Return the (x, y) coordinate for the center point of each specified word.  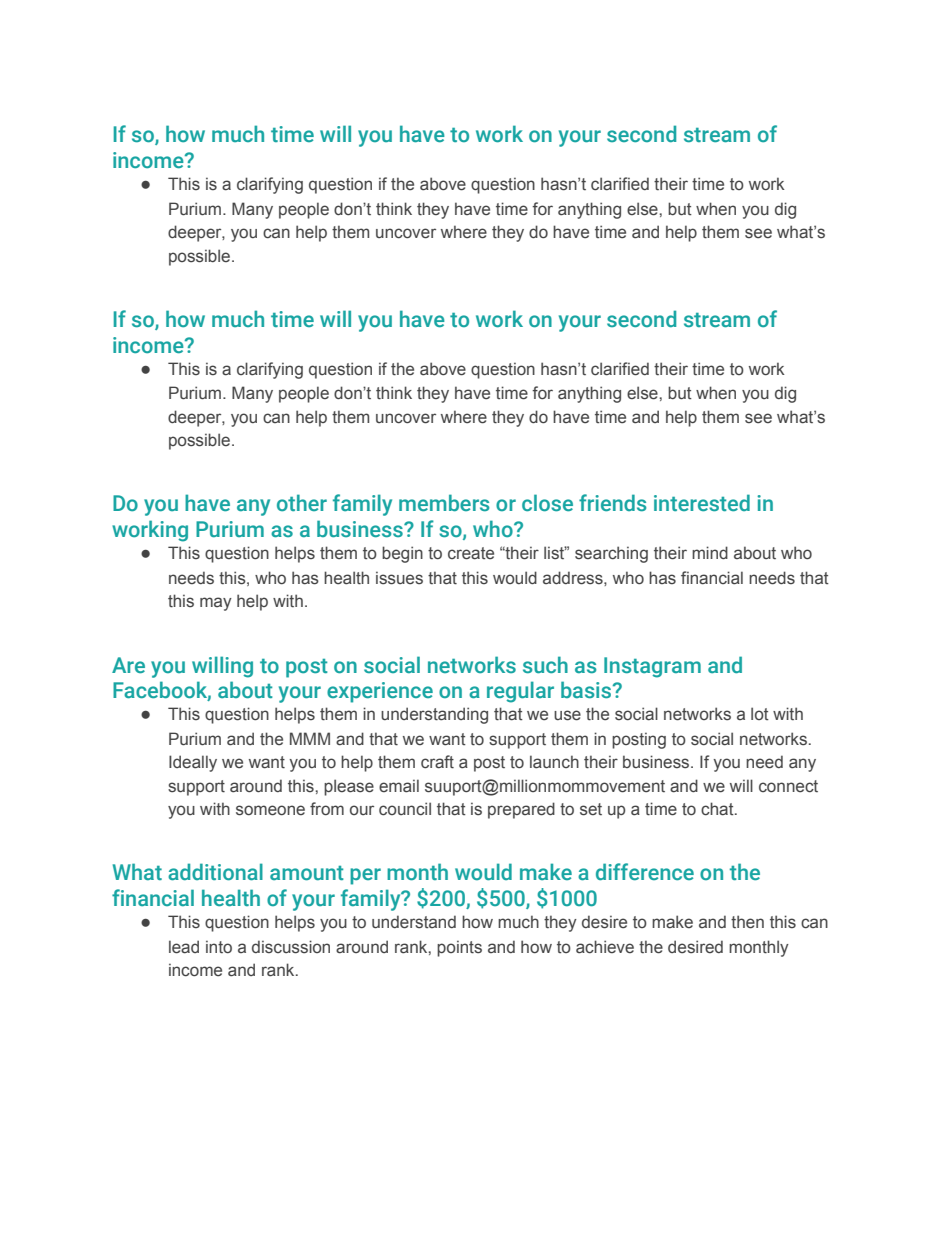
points (459, 948)
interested (702, 503)
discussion (291, 947)
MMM (310, 738)
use (567, 715)
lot (760, 713)
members (444, 503)
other (302, 503)
